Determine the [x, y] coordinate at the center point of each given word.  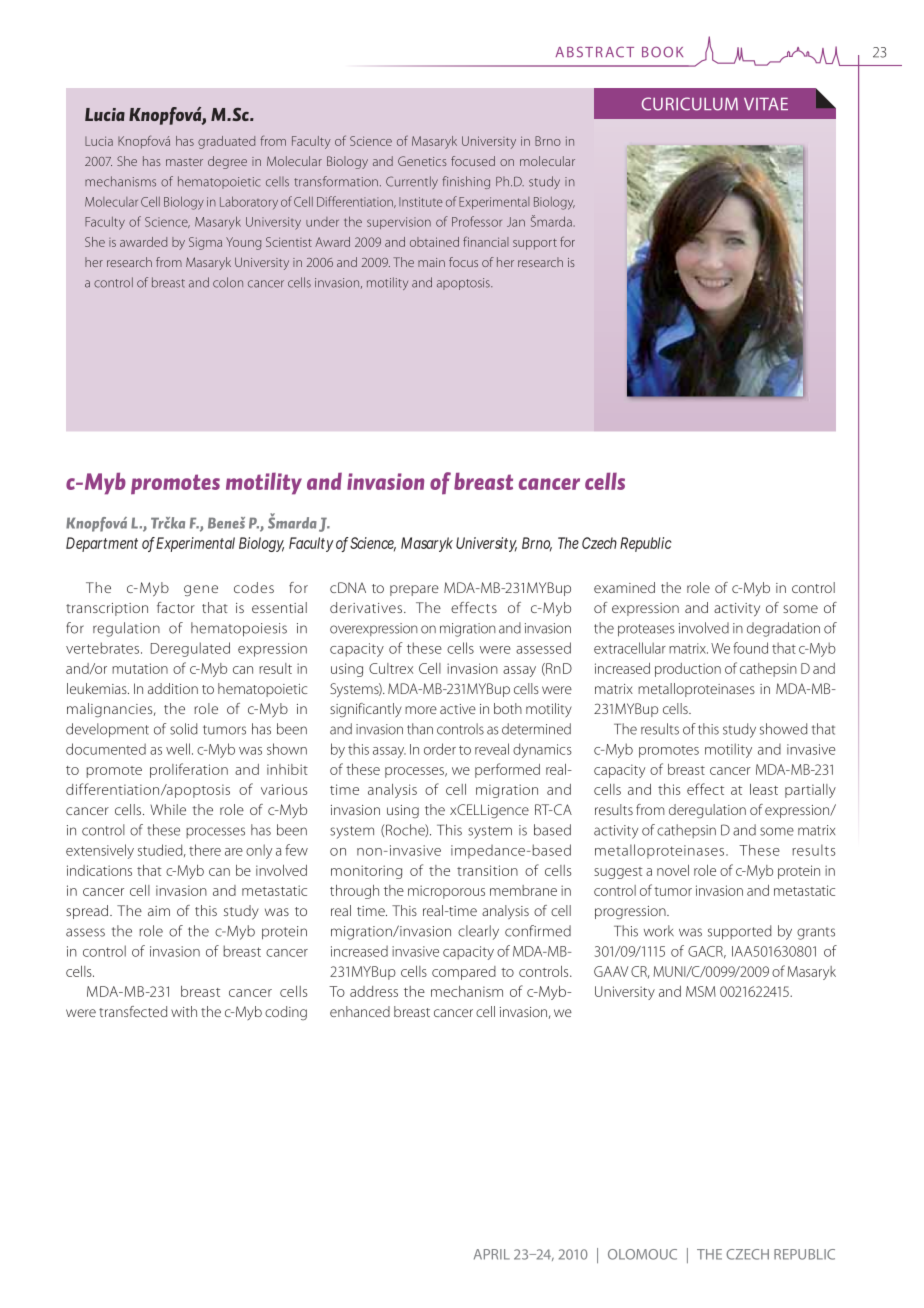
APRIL [492, 1254]
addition [173, 688]
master [184, 162]
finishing [466, 182]
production [688, 670]
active [458, 709]
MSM [701, 991]
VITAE [766, 104]
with [184, 1011]
